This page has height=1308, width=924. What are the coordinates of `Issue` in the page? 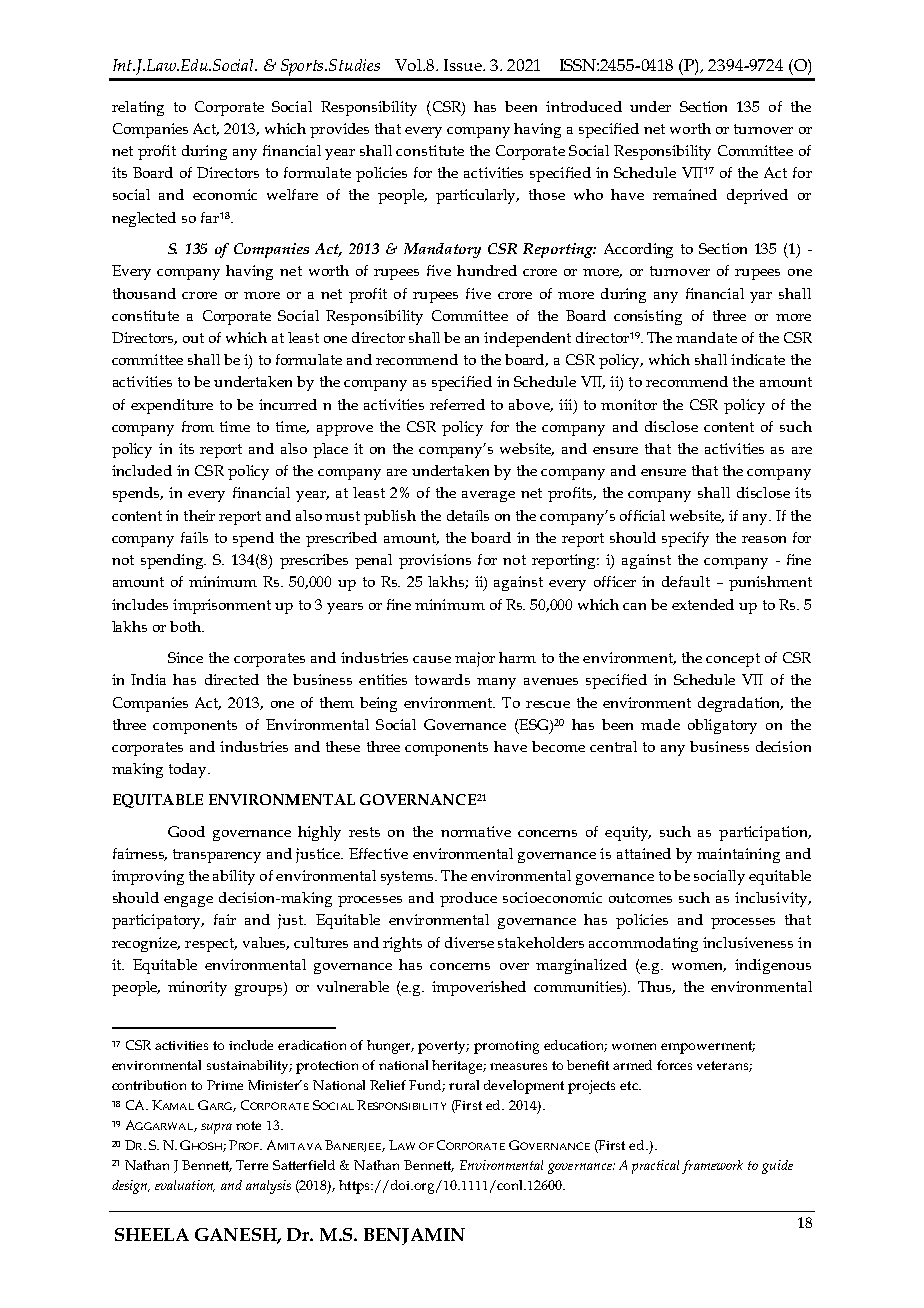 It's located at (464, 65).
